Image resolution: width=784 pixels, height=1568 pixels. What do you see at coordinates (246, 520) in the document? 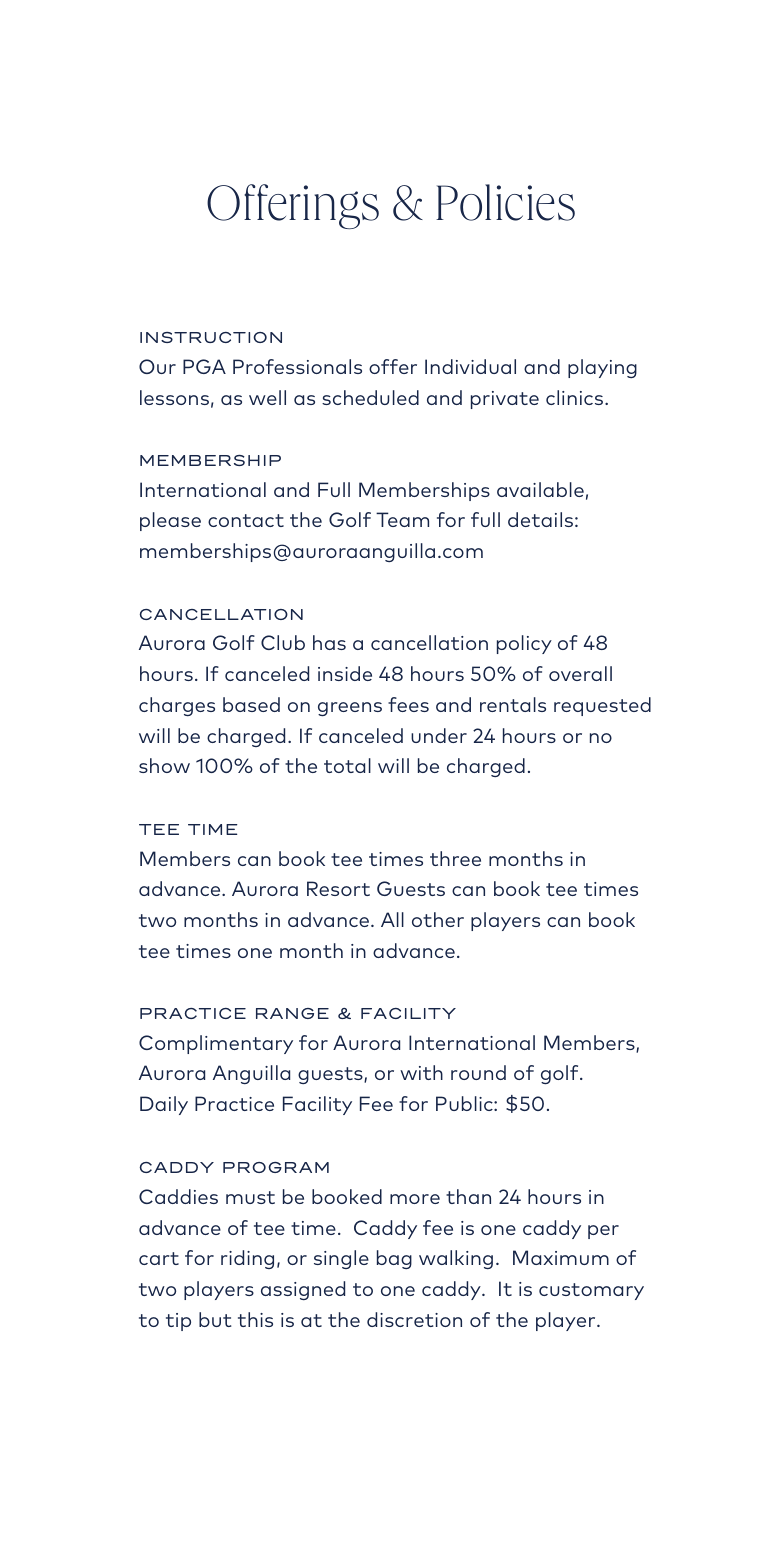
I see `contact` at bounding box center [246, 520].
